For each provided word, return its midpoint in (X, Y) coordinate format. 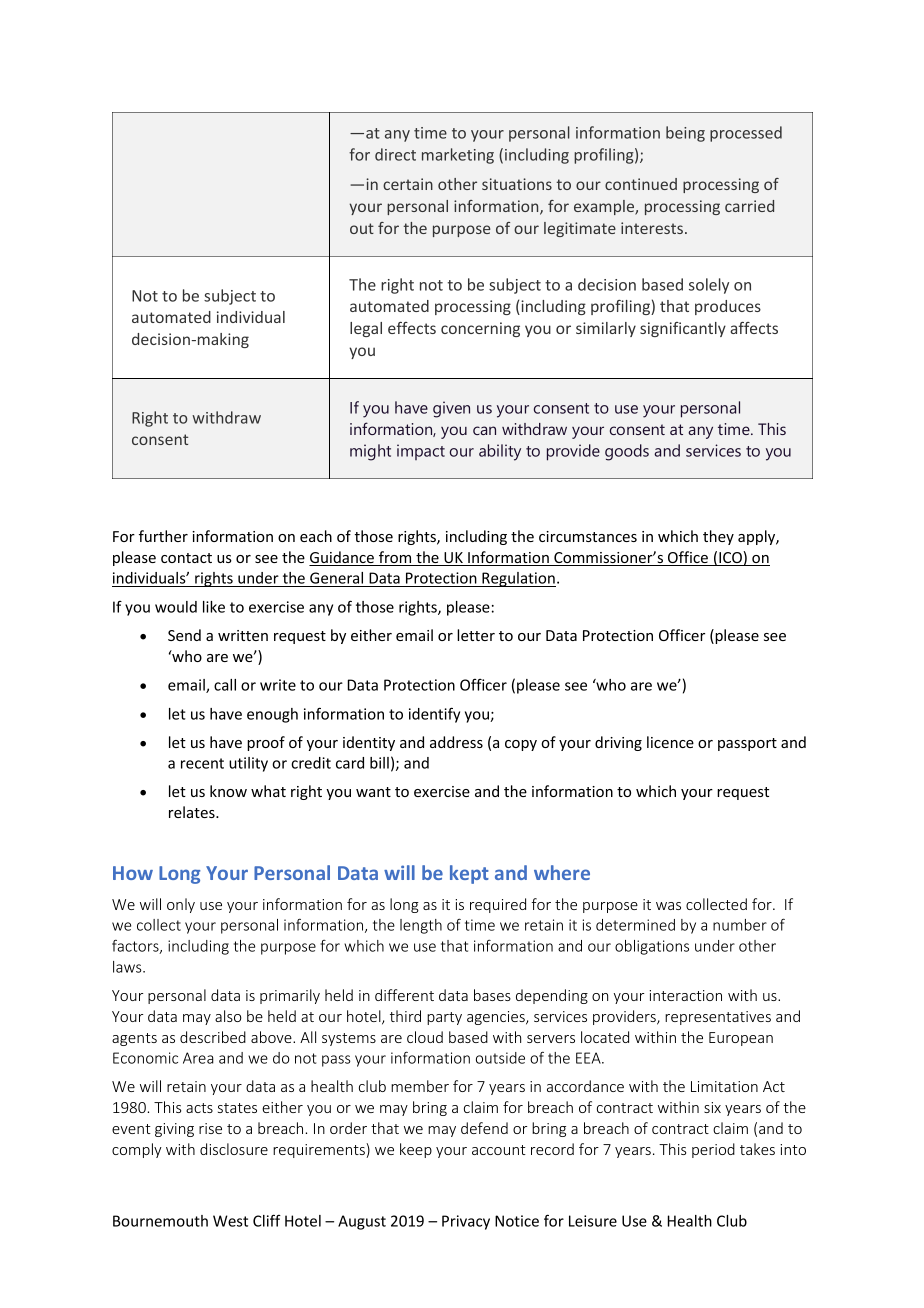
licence (670, 742)
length (421, 926)
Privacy (466, 1222)
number (740, 925)
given (451, 409)
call (225, 685)
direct (395, 154)
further (163, 536)
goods (627, 452)
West (230, 1221)
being (685, 134)
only (181, 905)
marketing (458, 156)
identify (434, 715)
